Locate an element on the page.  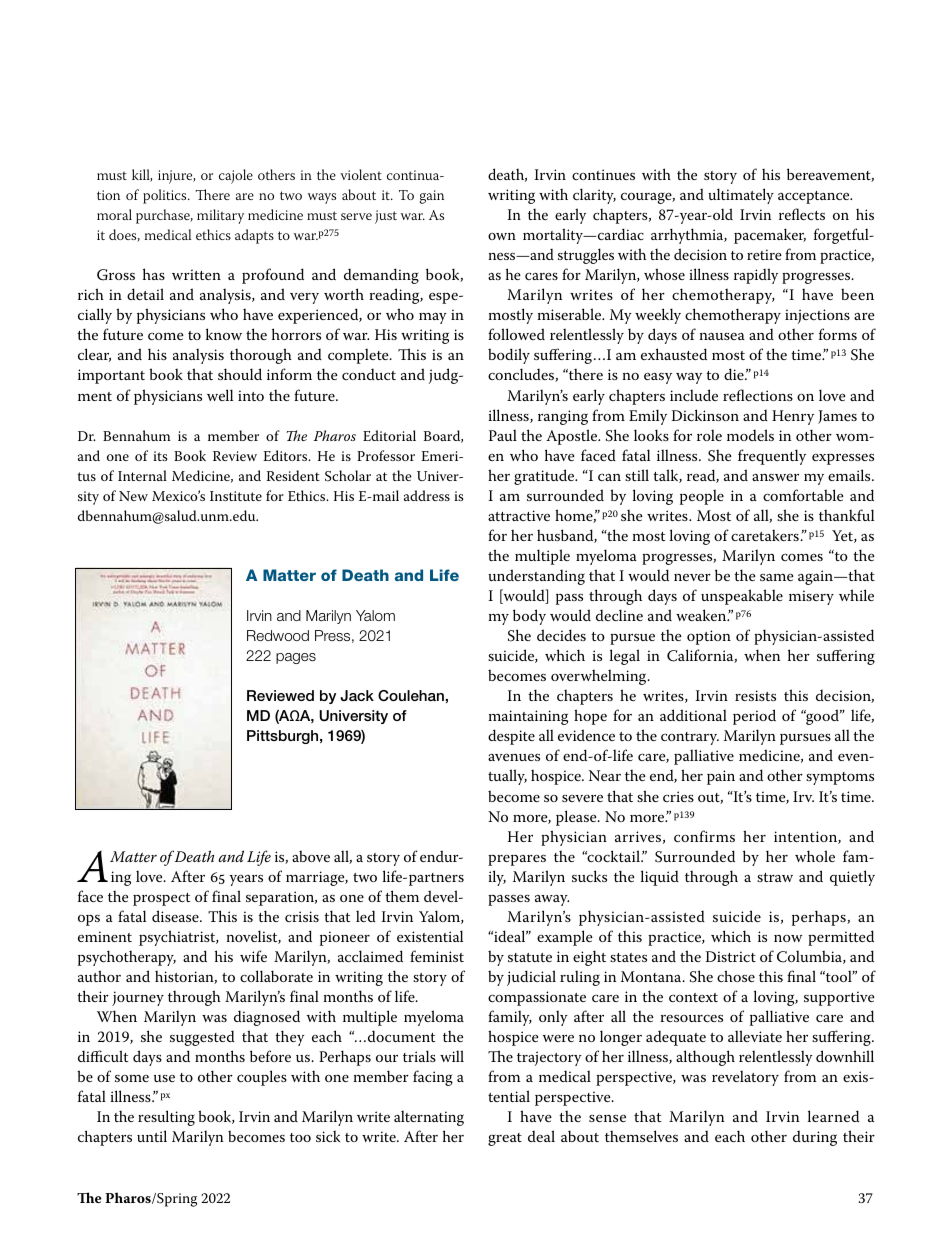
politics is located at coordinates (166, 196).
